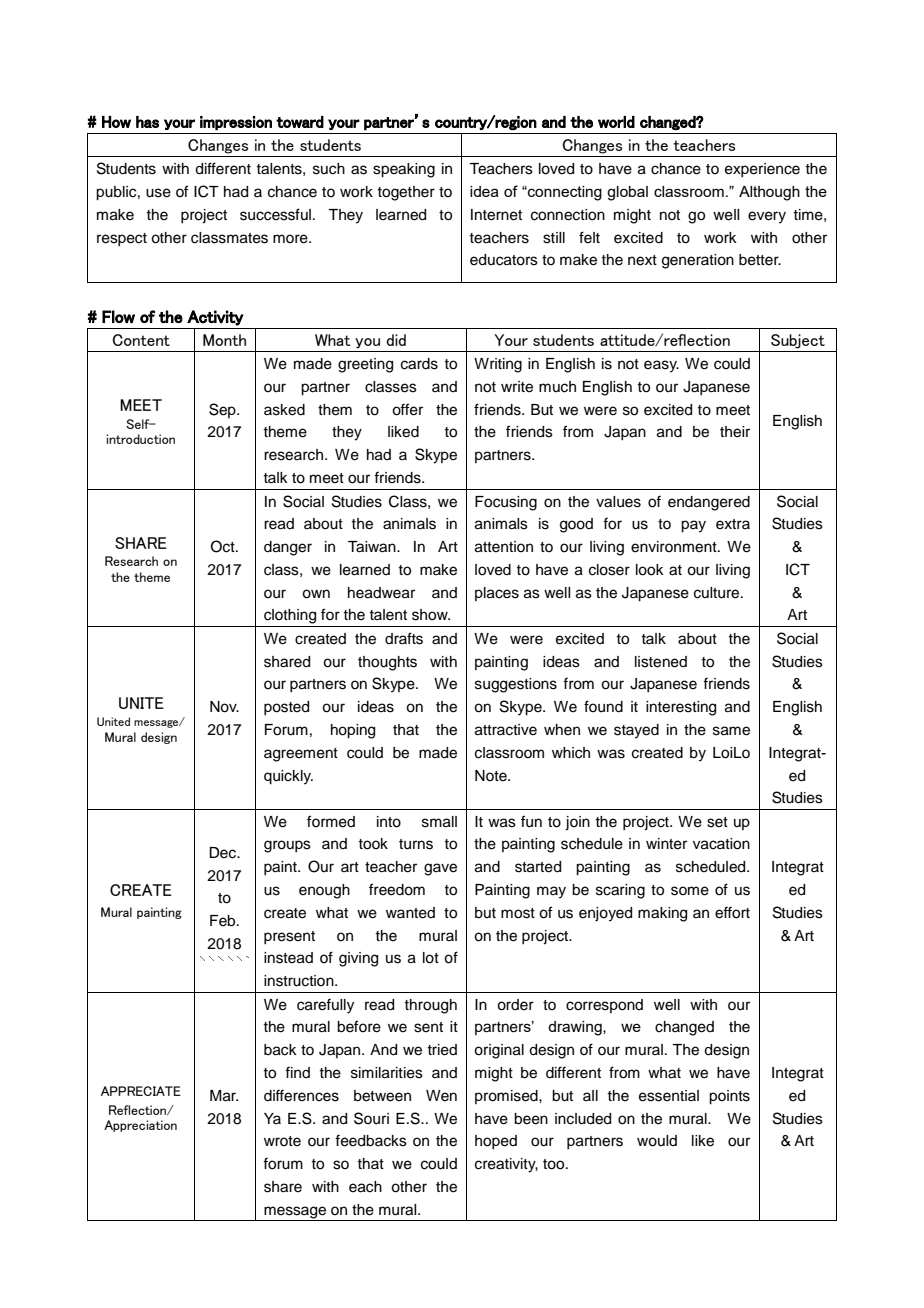 The width and height of the screenshot is (924, 1308). Describe the element at coordinates (224, 340) in the screenshot. I see `Month` at that location.
